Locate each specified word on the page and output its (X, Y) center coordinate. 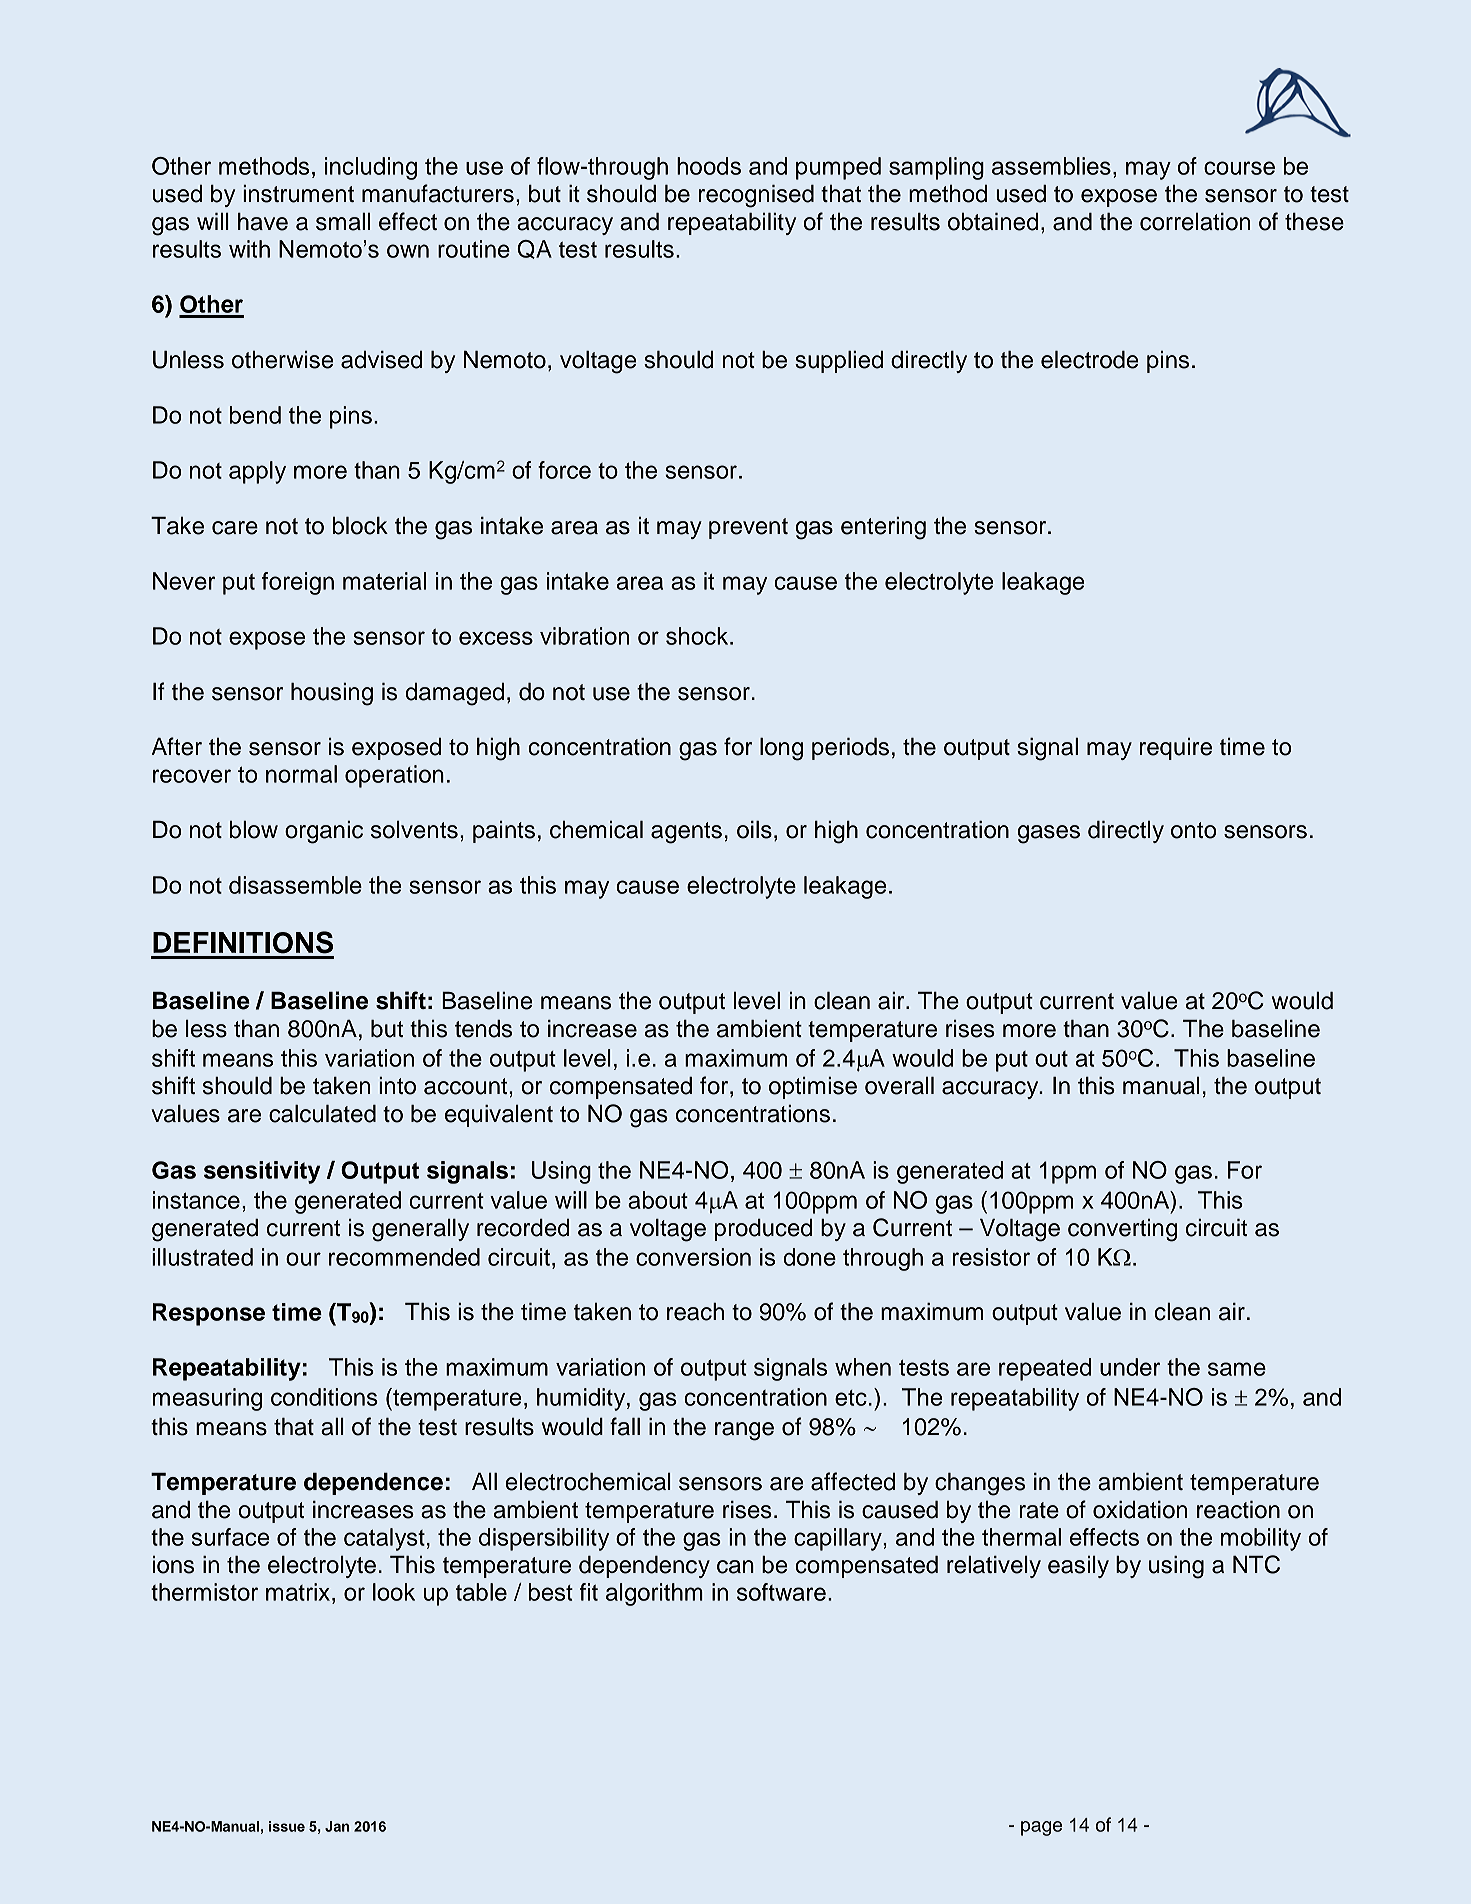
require (1176, 749)
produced (763, 1230)
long (781, 749)
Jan (337, 1826)
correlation (1195, 222)
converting (1122, 1230)
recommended (404, 1257)
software (781, 1592)
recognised (756, 196)
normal (301, 774)
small (343, 222)
